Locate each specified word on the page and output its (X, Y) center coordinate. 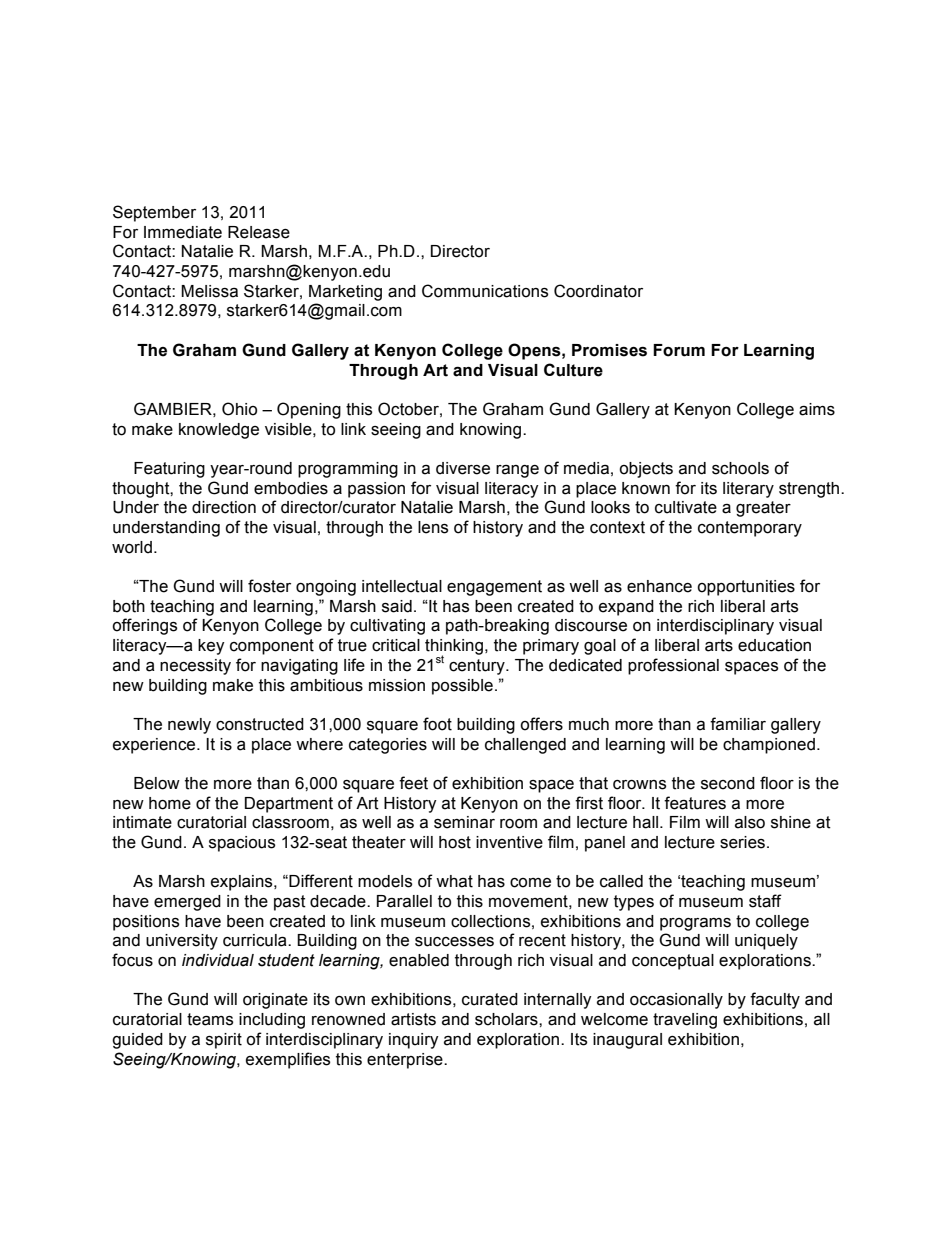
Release (259, 232)
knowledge (219, 431)
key (211, 647)
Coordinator (598, 291)
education (774, 645)
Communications (485, 291)
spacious (242, 844)
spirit (224, 1041)
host (455, 842)
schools (740, 468)
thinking (454, 648)
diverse (463, 468)
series (744, 842)
